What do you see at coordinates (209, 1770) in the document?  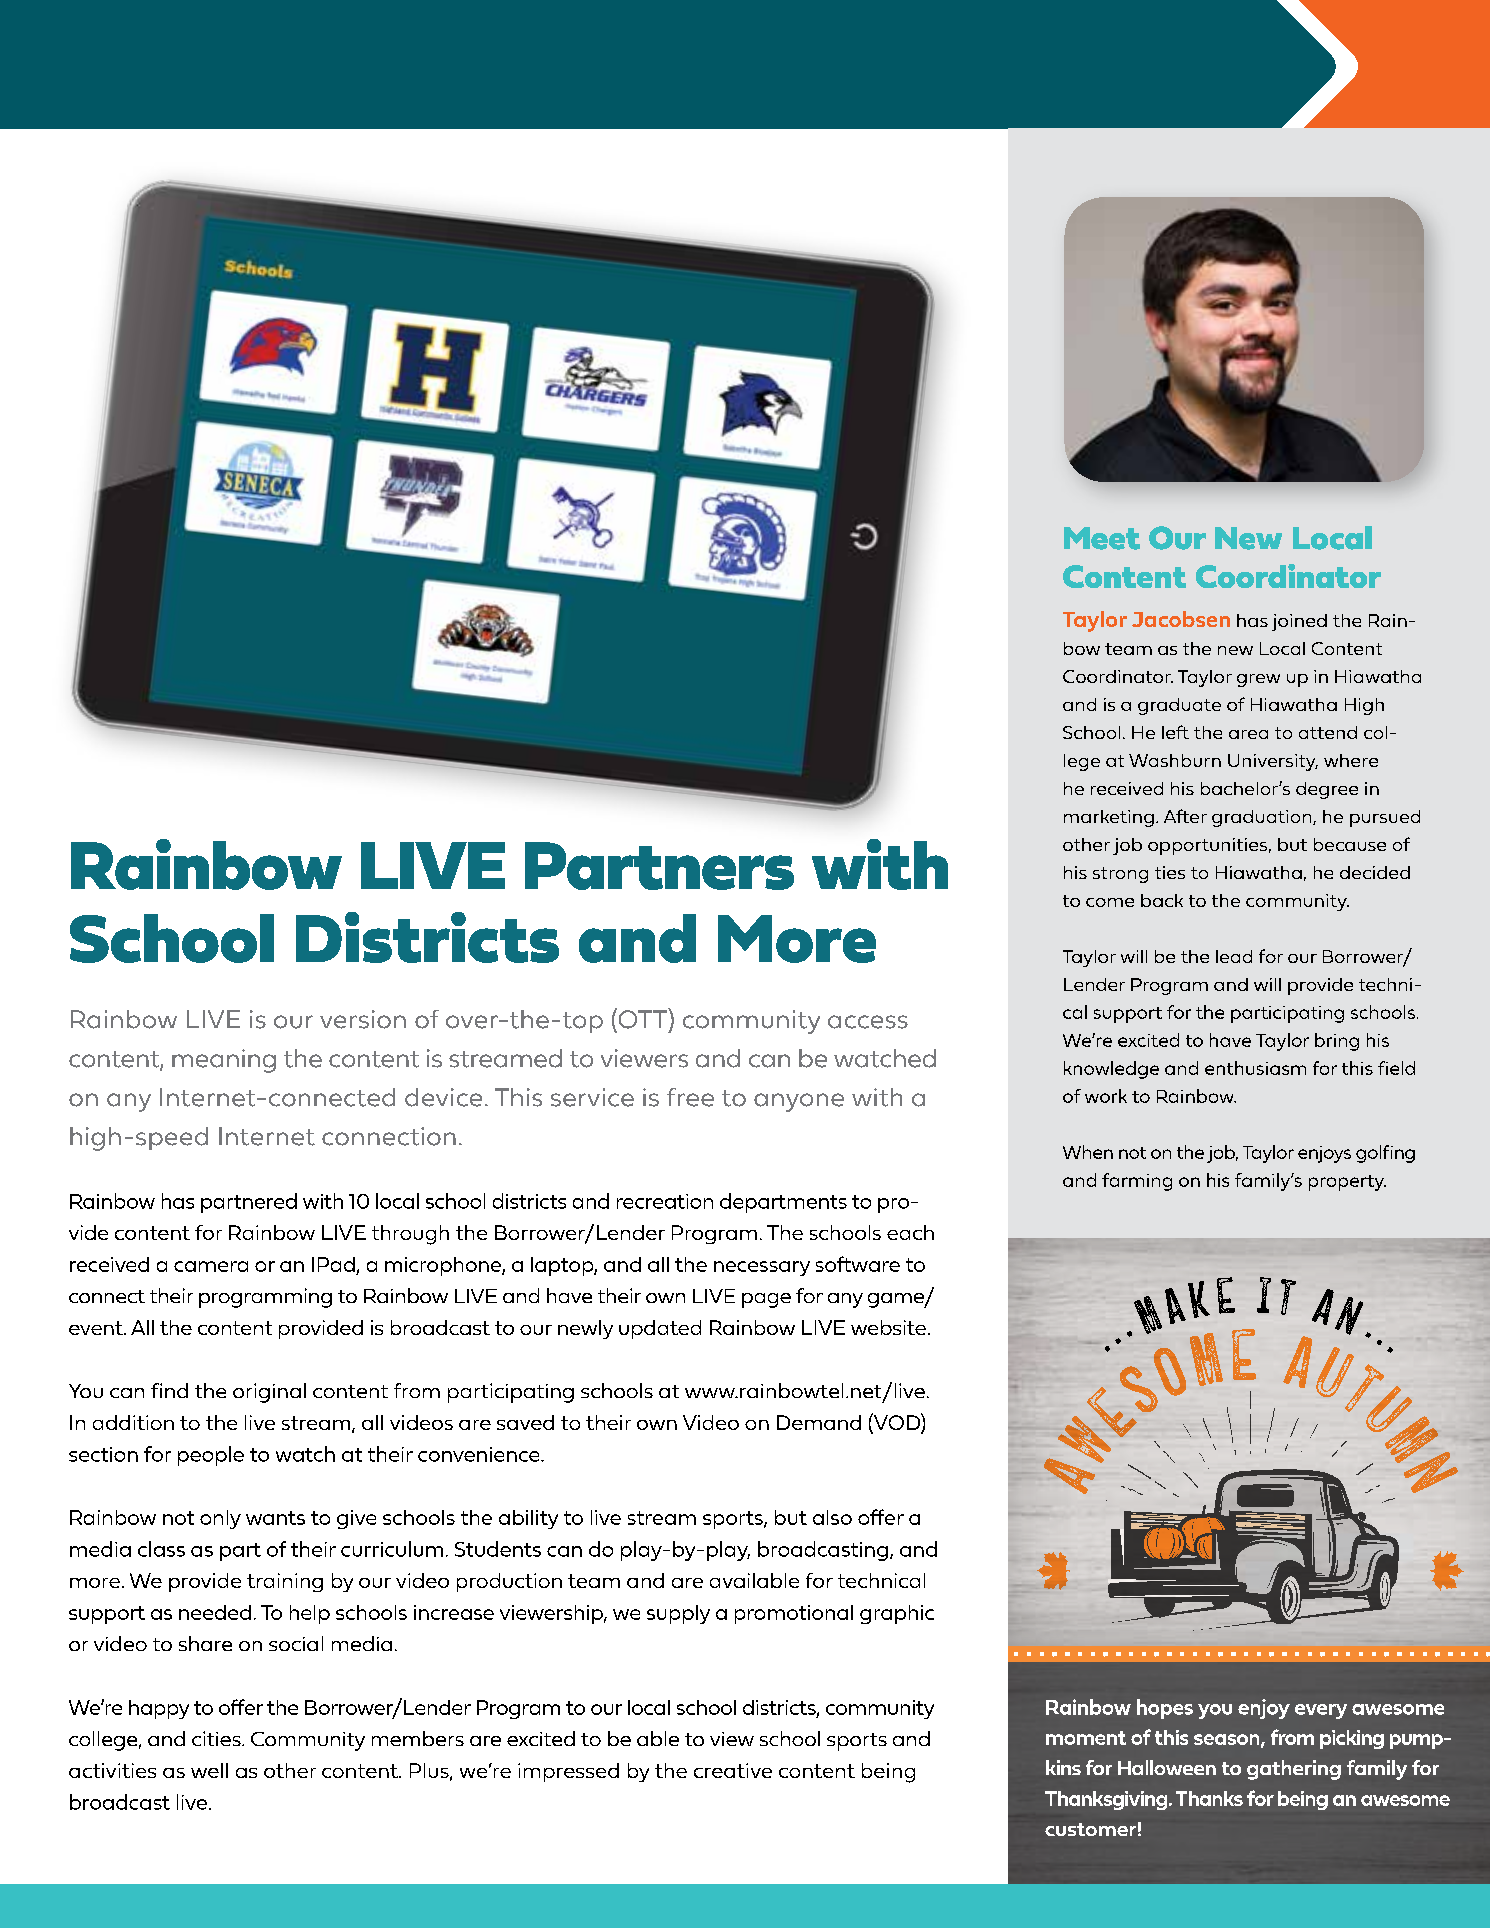 I see `well` at bounding box center [209, 1770].
